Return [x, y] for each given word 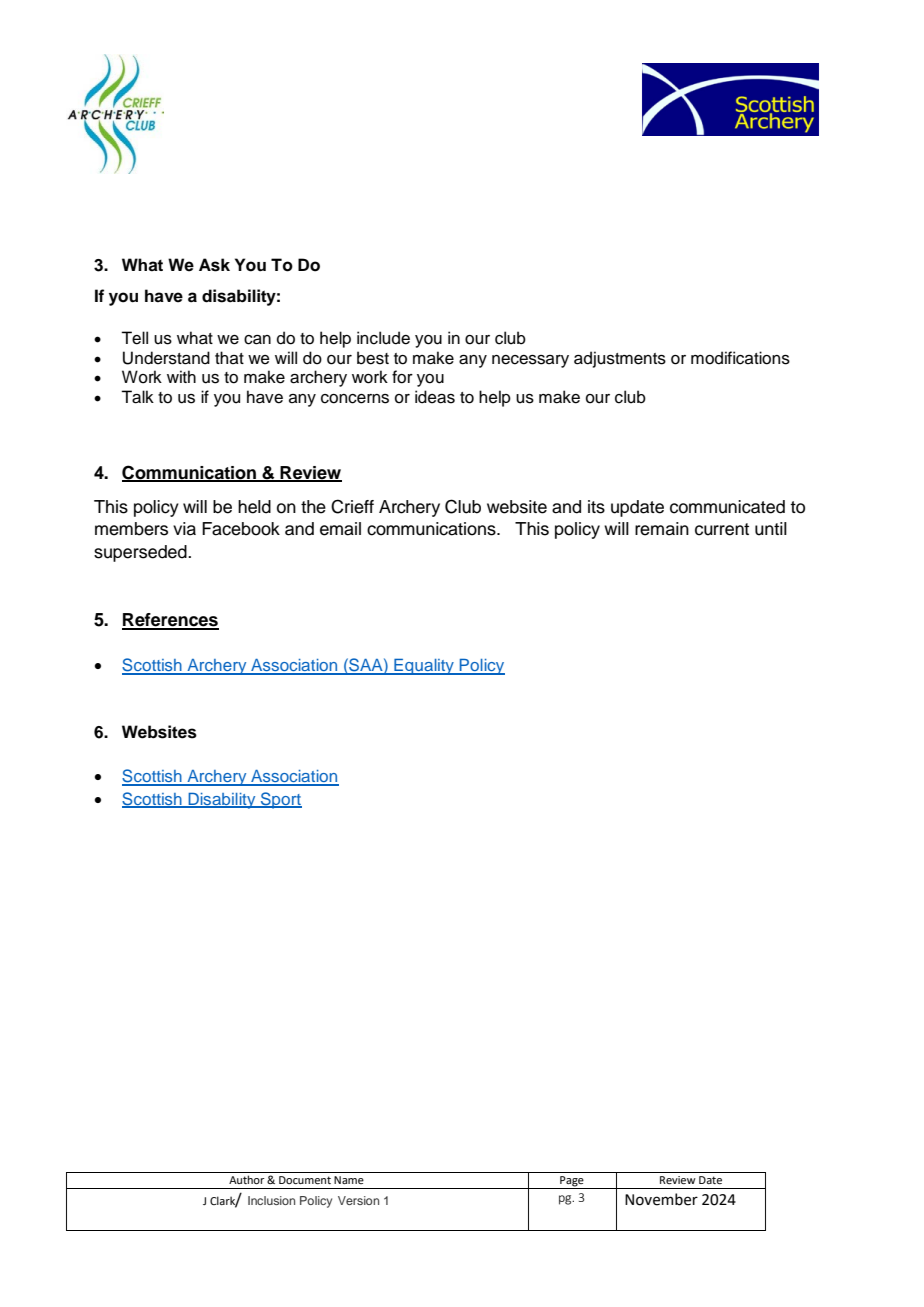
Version [358, 1200]
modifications [740, 358]
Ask [214, 265]
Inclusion [271, 1200]
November [661, 1199]
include [383, 338]
